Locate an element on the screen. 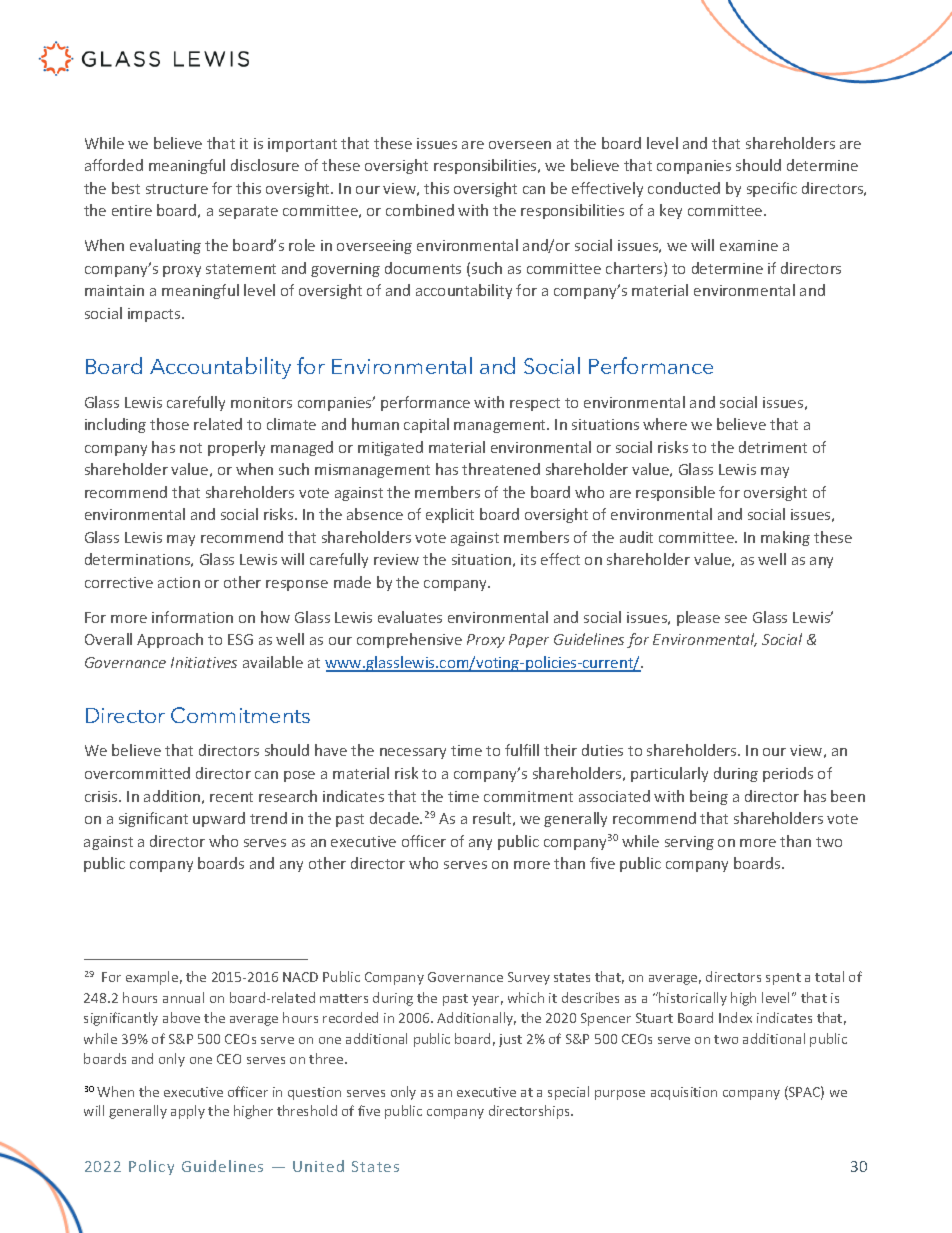 This screenshot has height=1233, width=952. acquisition is located at coordinates (684, 1093).
